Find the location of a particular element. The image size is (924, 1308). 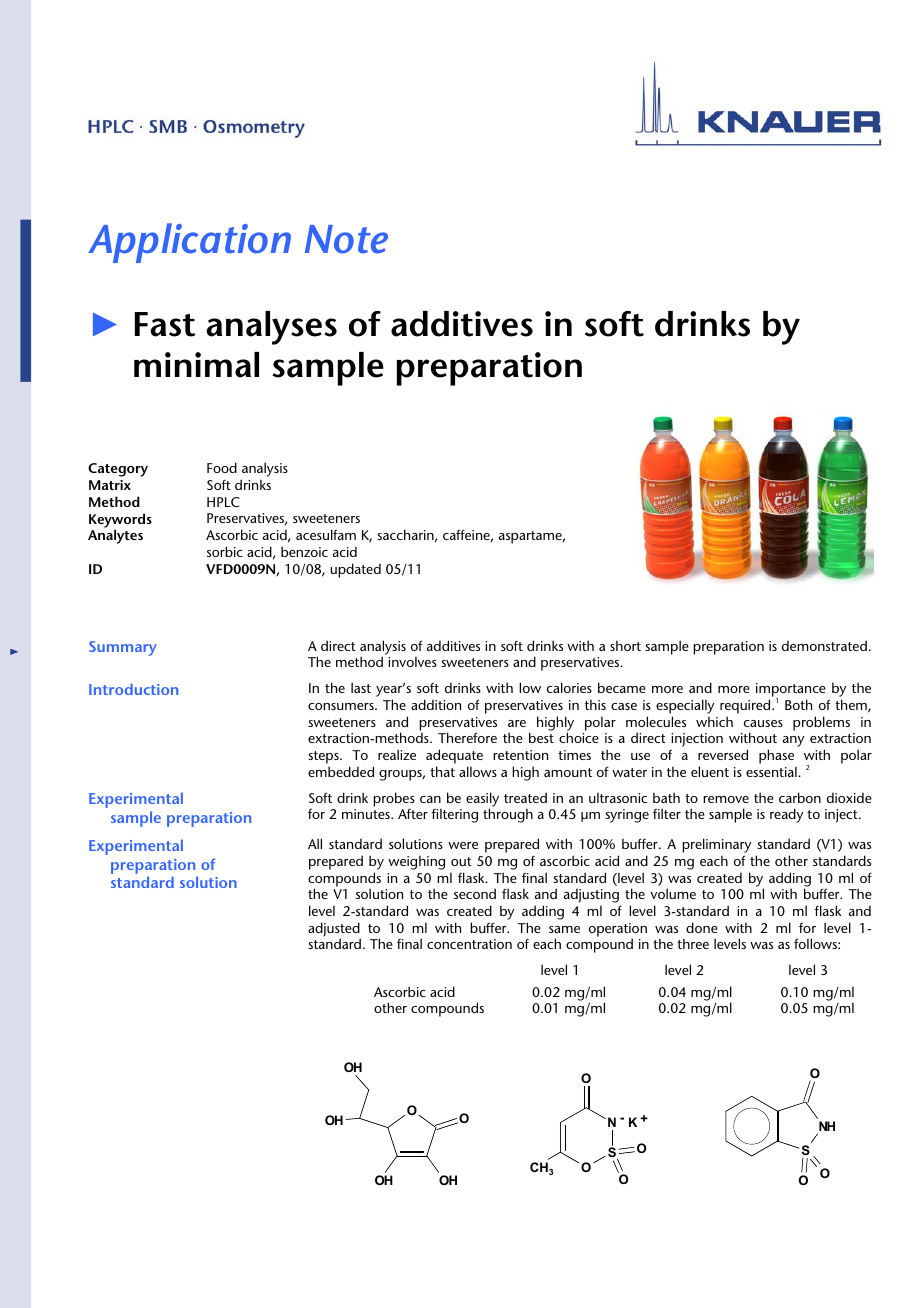

demonstrated is located at coordinates (824, 645).
